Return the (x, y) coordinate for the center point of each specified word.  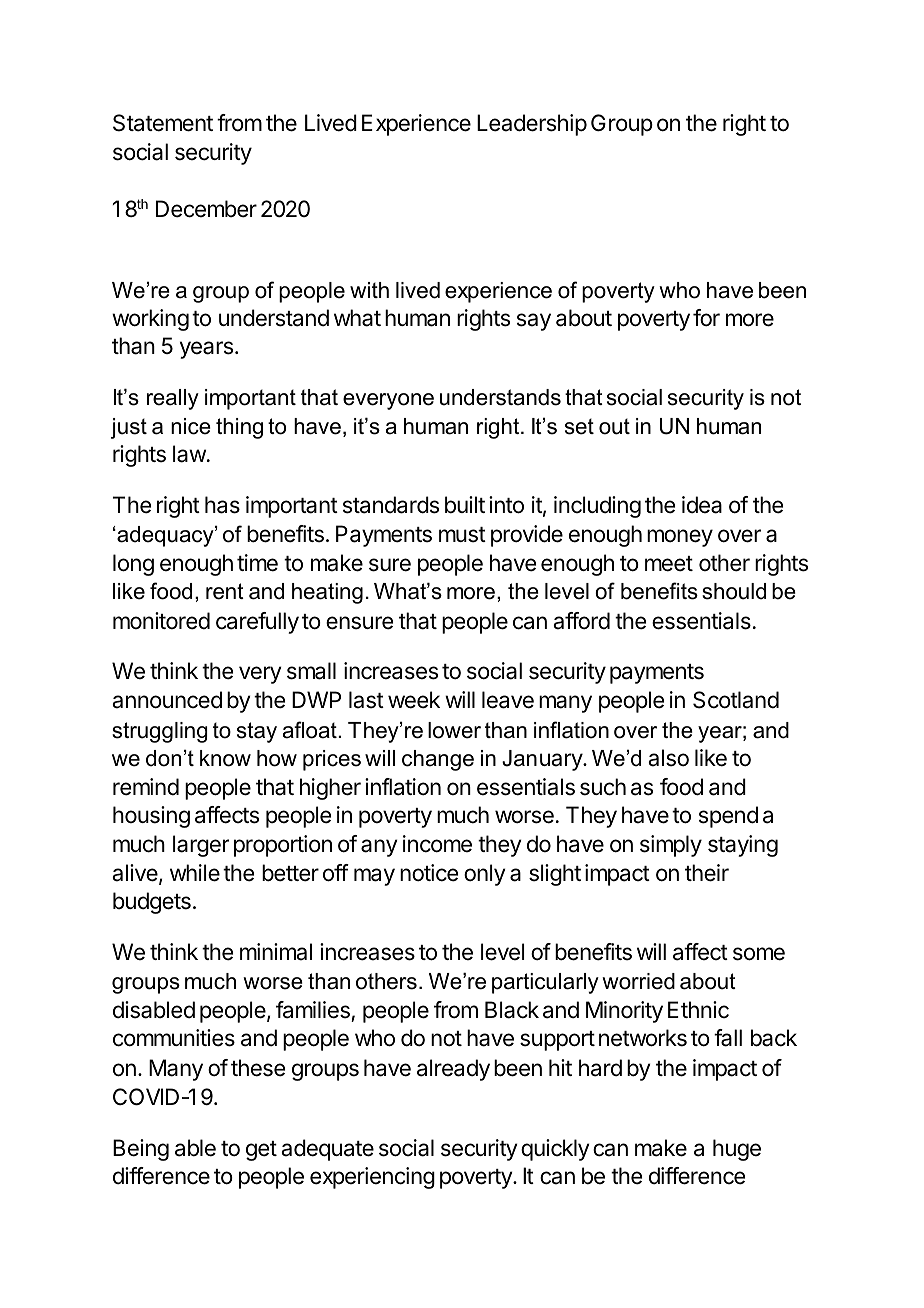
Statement (163, 123)
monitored (161, 621)
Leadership (532, 125)
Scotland (736, 700)
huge (737, 1150)
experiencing (372, 1178)
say (534, 322)
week (414, 700)
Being (141, 1150)
